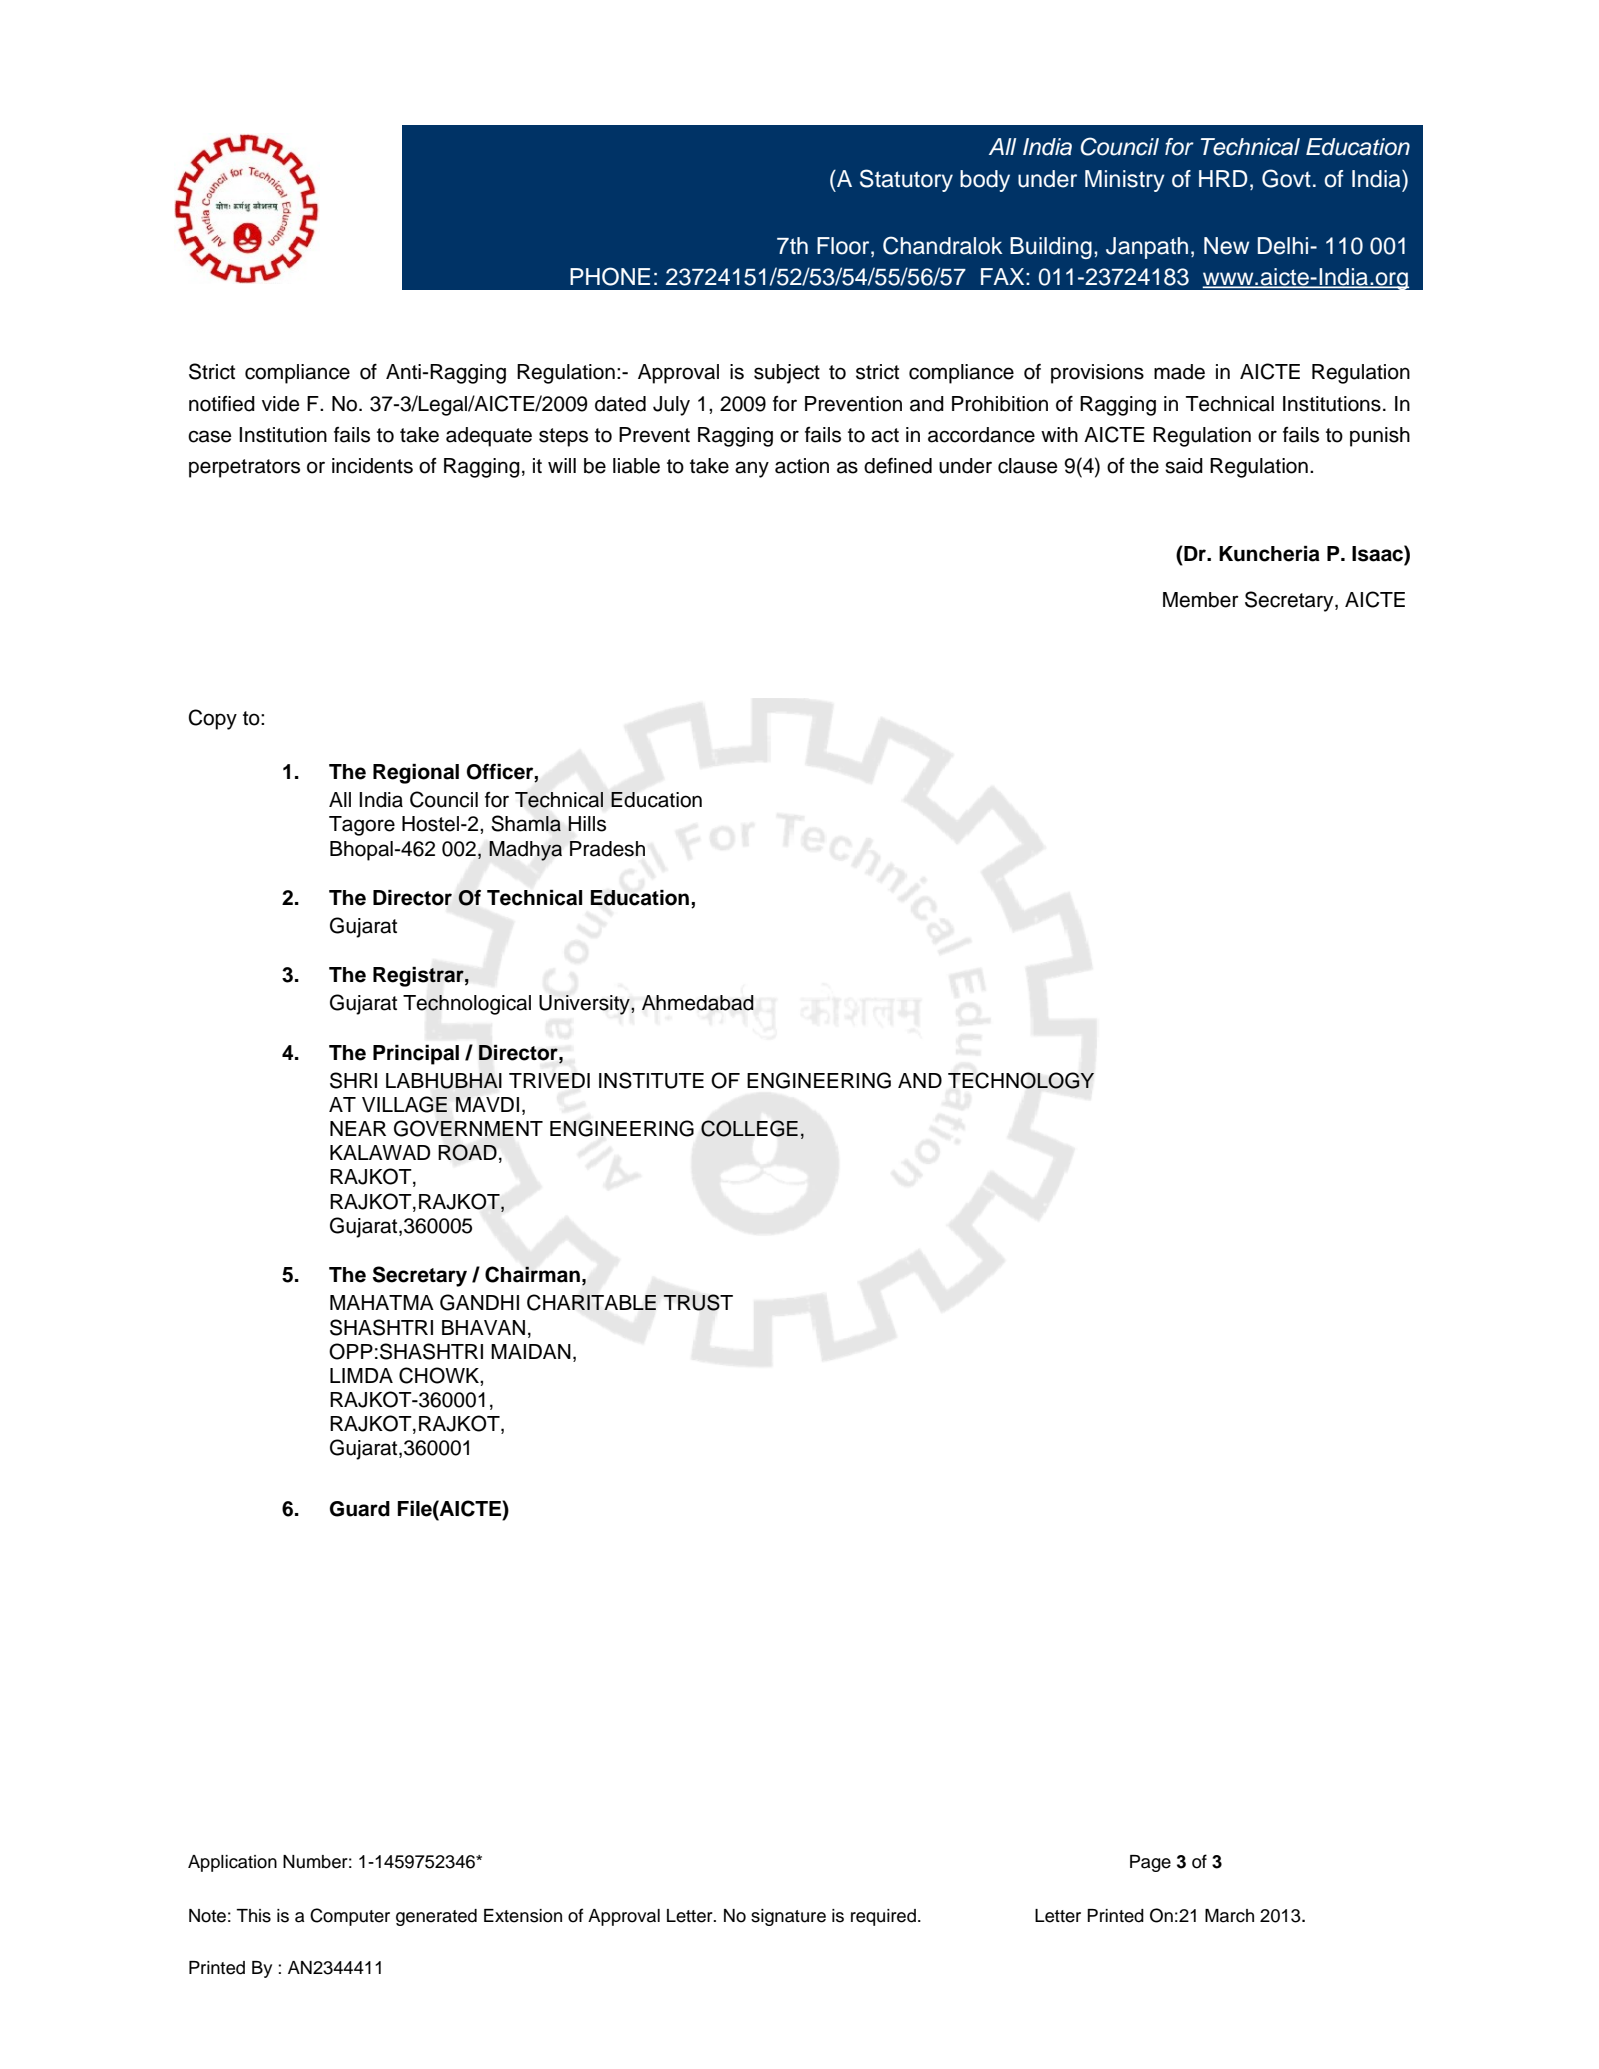  I want to click on Computer, so click(350, 1917).
